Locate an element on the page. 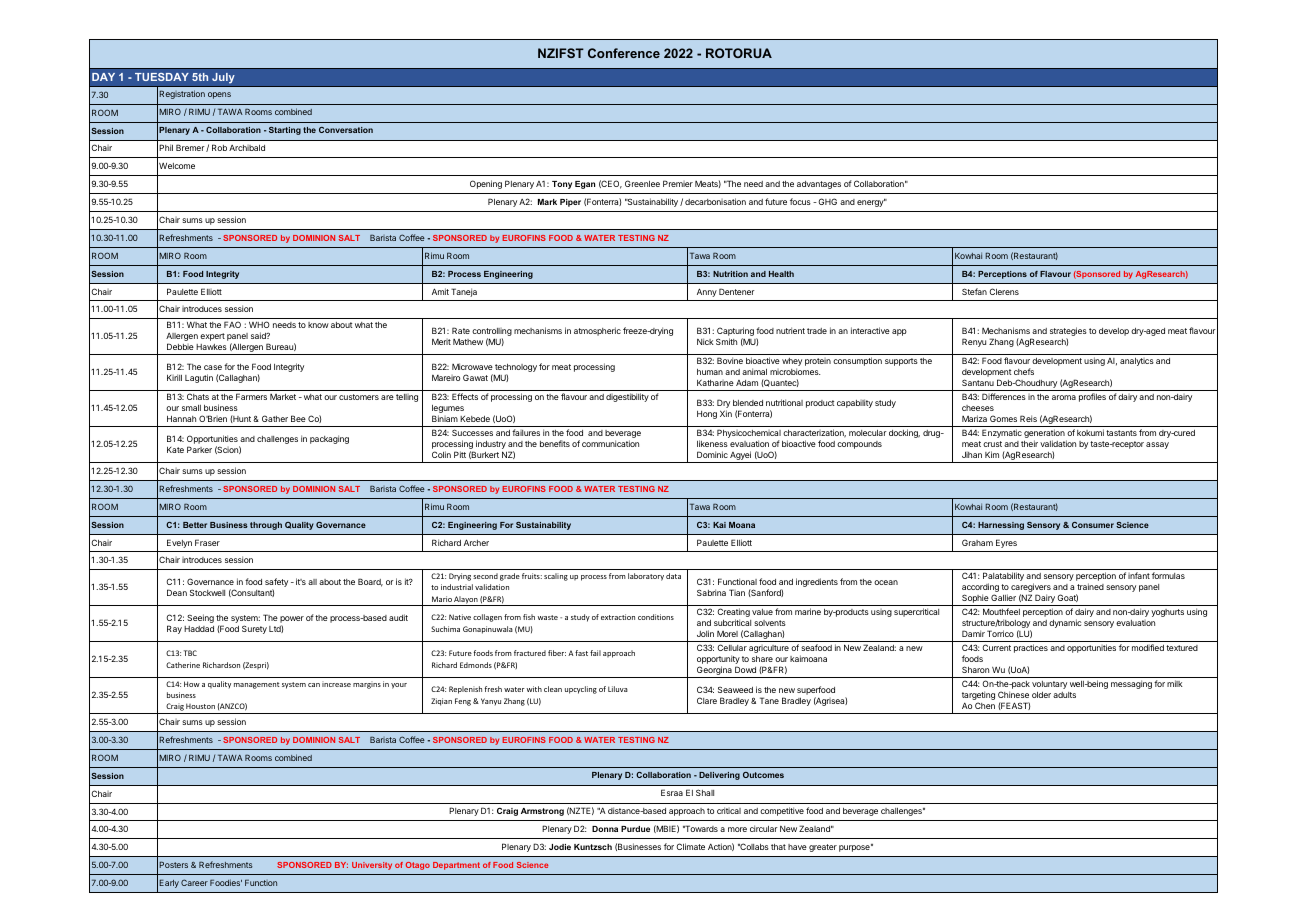 This page has width=1308, height=924. July is located at coordinates (223, 78).
